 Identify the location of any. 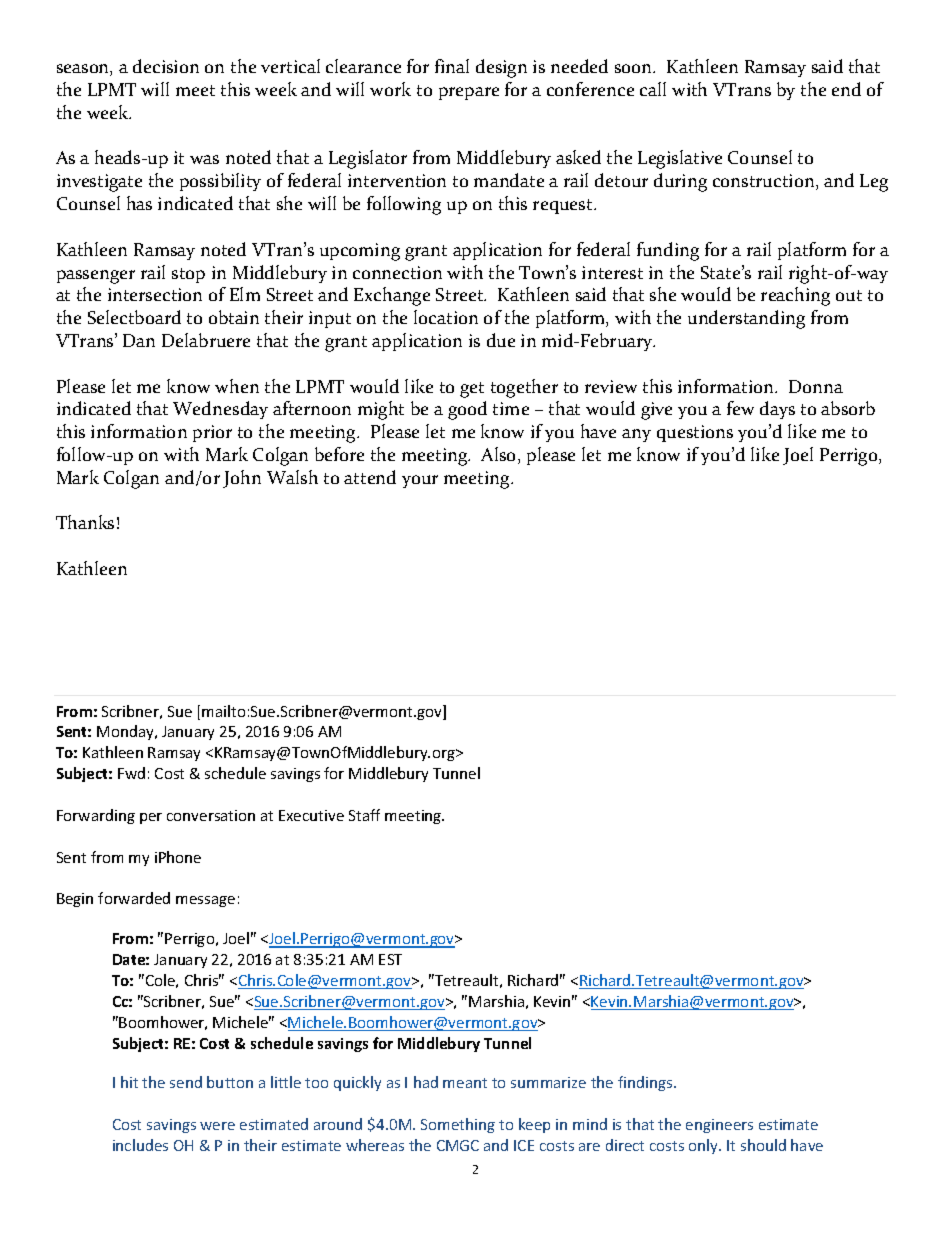
(636, 435).
